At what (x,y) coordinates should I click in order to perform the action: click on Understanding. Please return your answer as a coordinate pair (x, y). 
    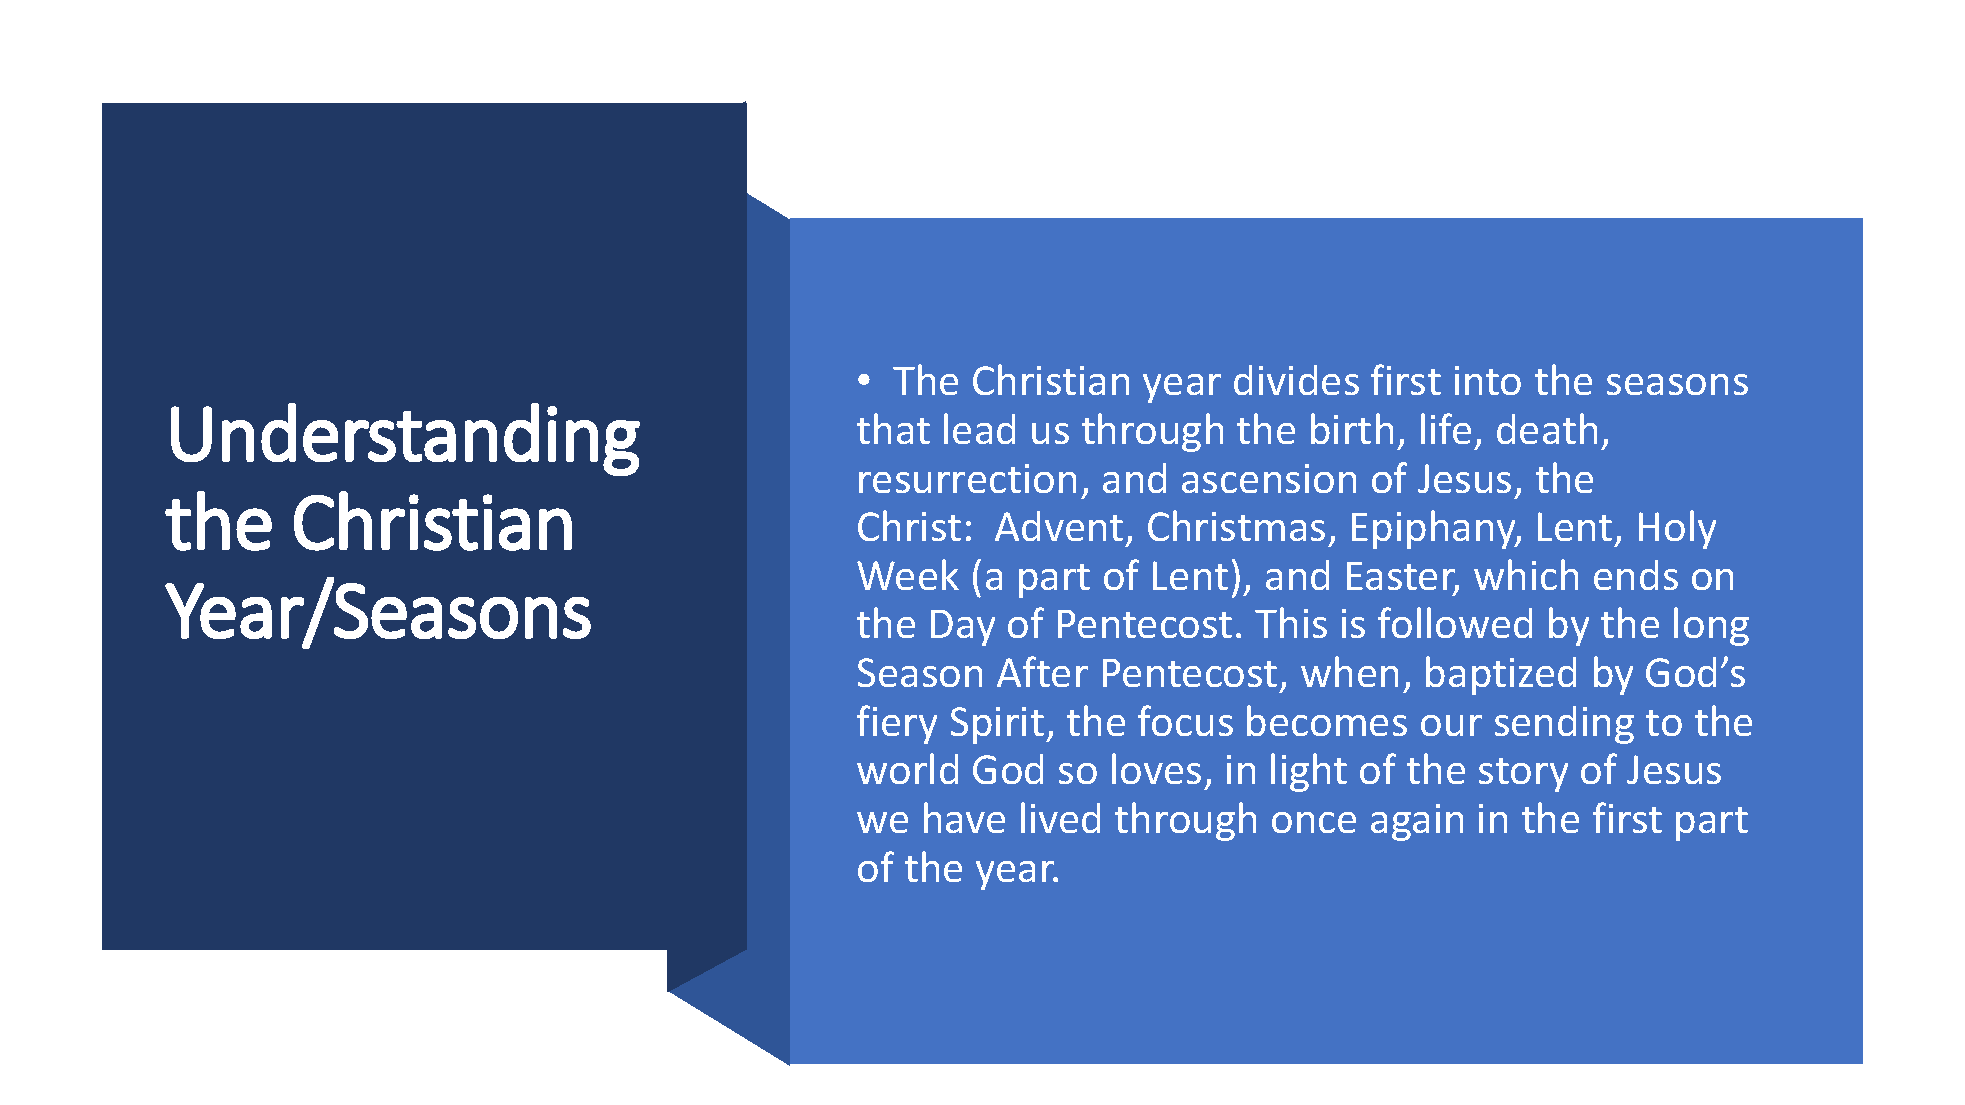
    Looking at the image, I should click on (405, 439).
